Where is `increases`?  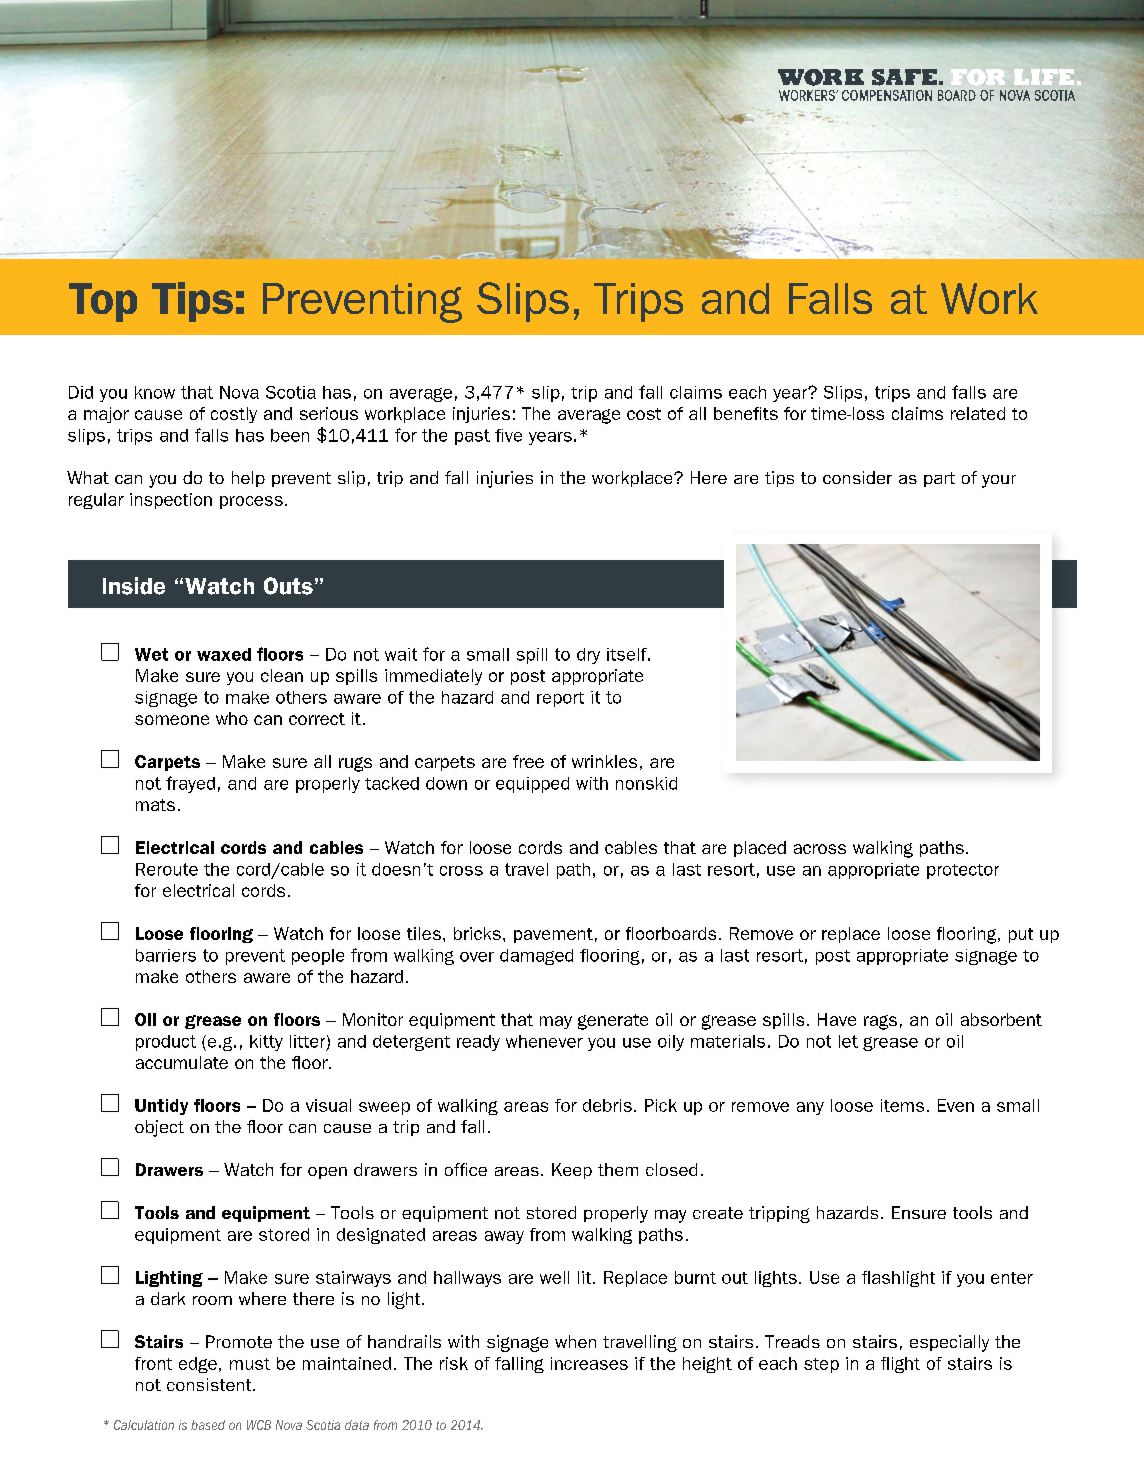
increases is located at coordinates (589, 1363).
